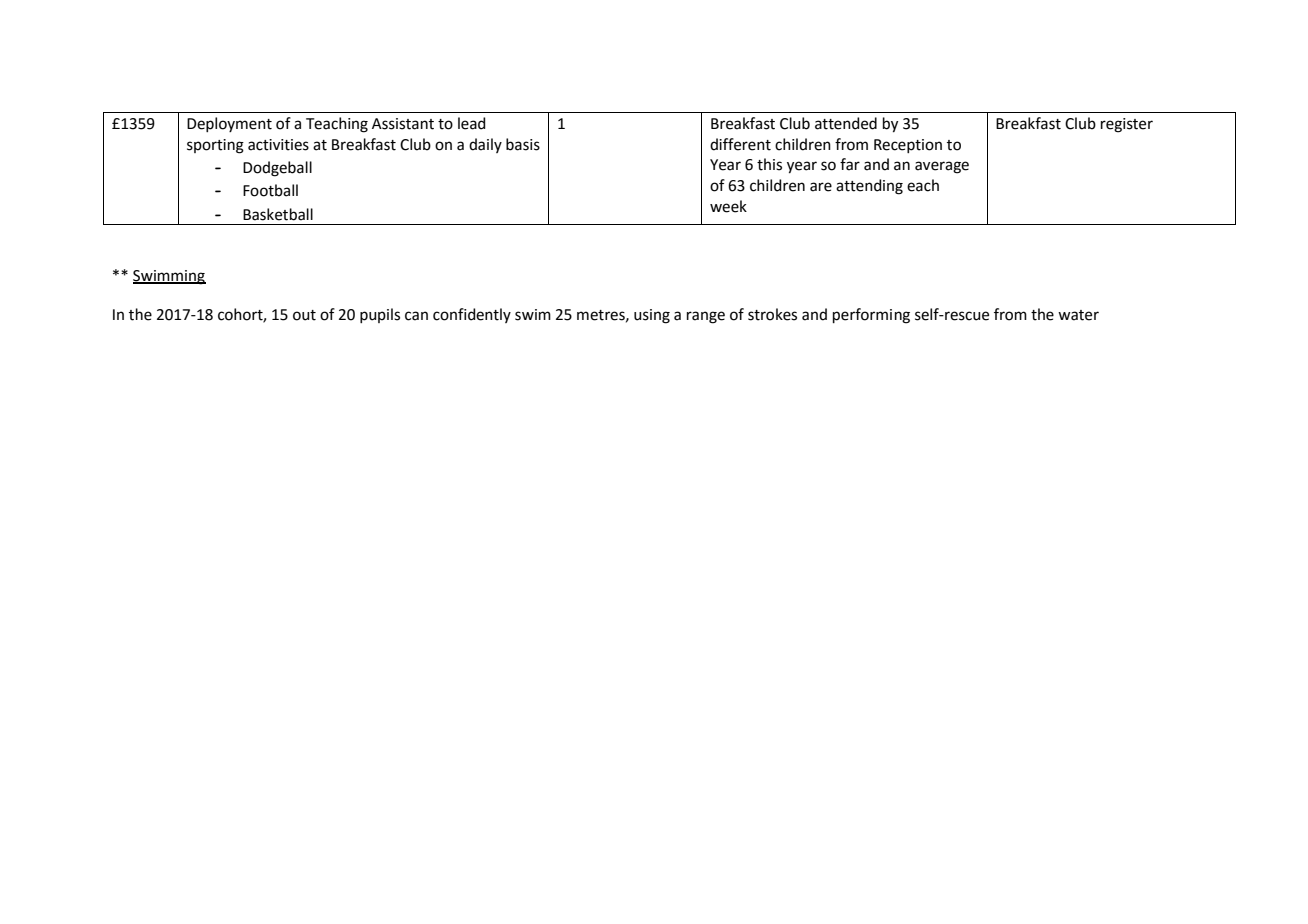 The width and height of the document is (1308, 924). Describe the element at coordinates (1078, 315) in the document. I see `water` at that location.
